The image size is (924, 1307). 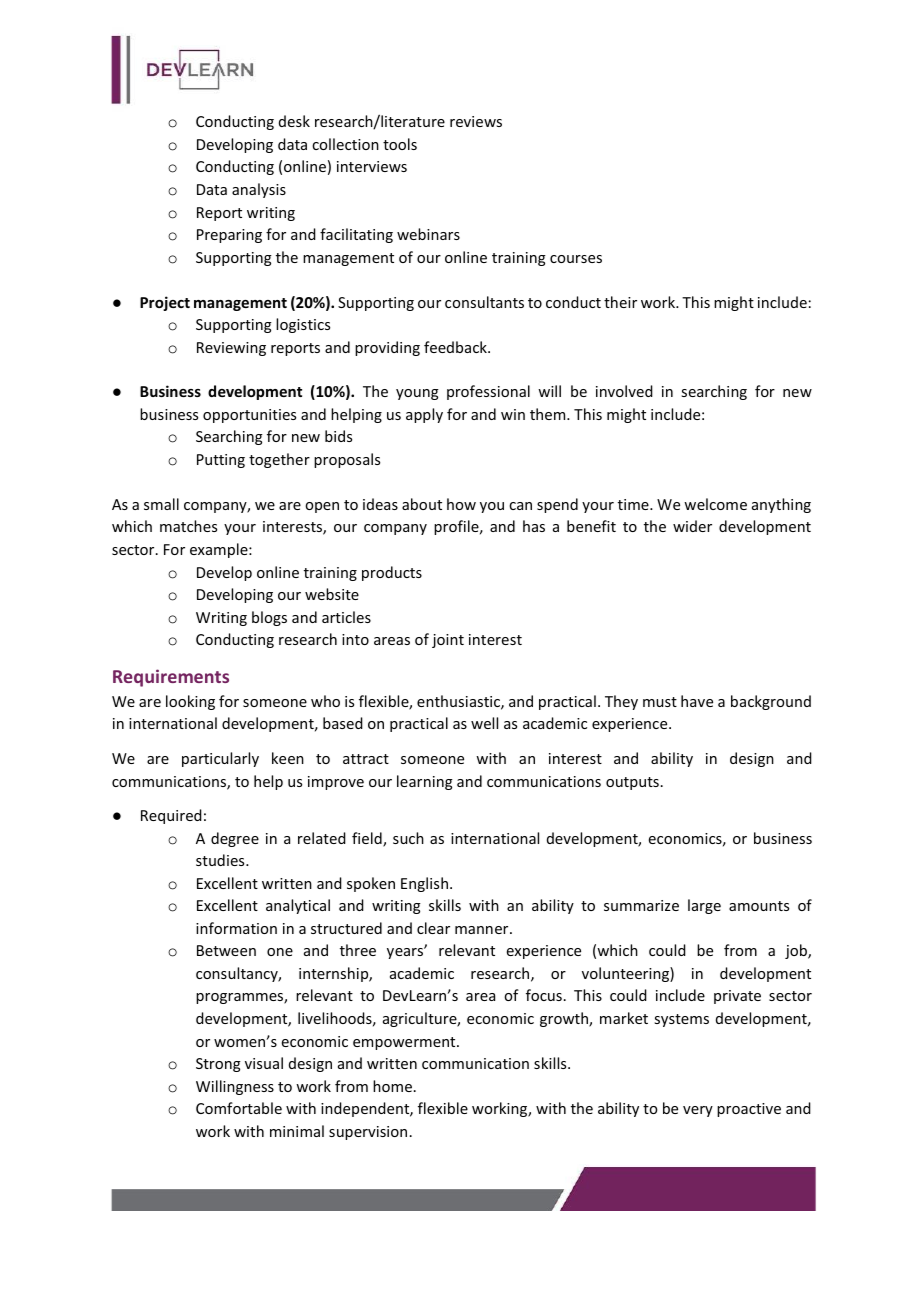 I want to click on home, so click(x=392, y=1086).
